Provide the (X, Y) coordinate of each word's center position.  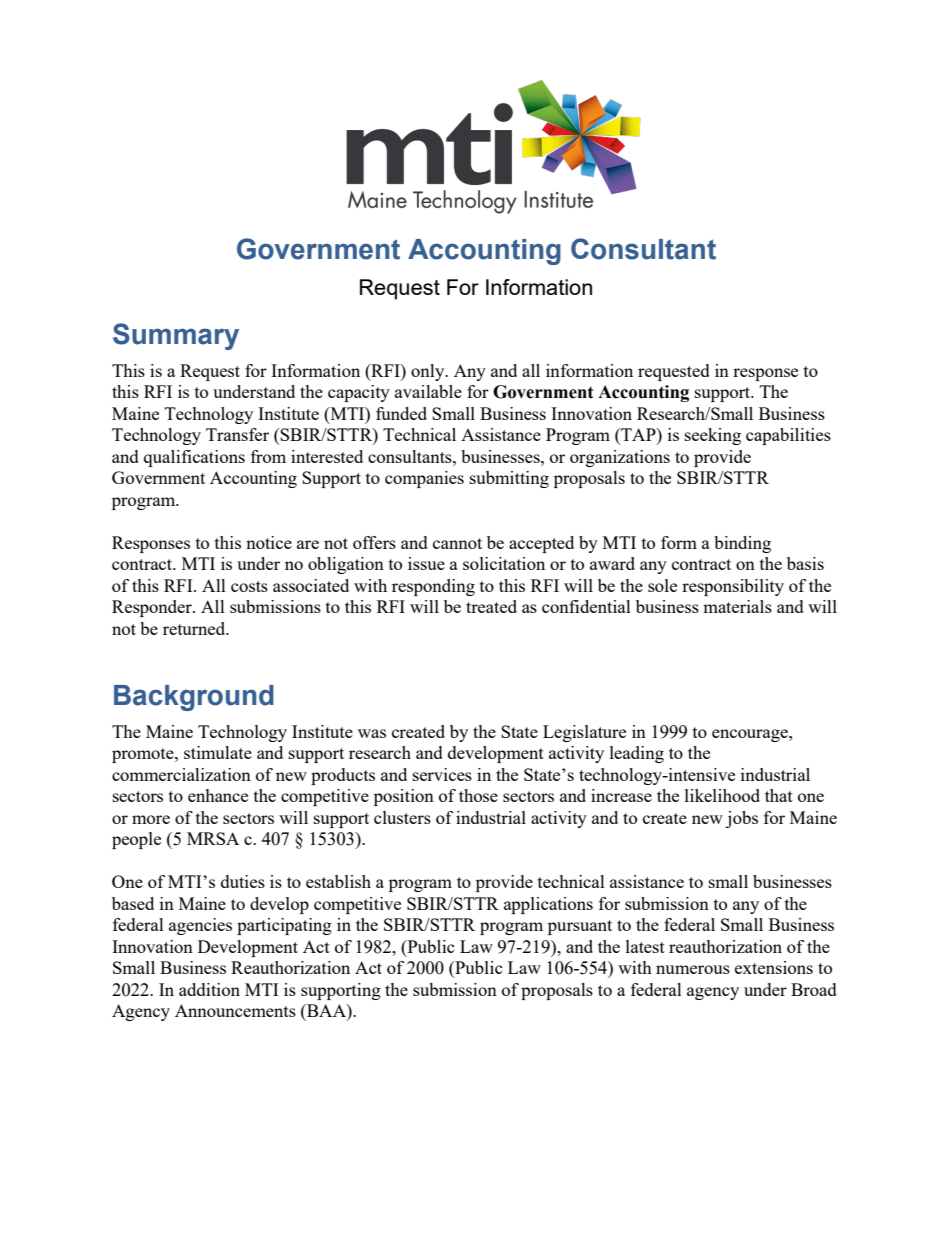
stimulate (218, 752)
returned (195, 628)
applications (548, 905)
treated (491, 606)
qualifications (194, 458)
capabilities (788, 436)
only (429, 372)
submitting (509, 479)
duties (243, 881)
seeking (713, 436)
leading (637, 754)
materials (737, 606)
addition (209, 989)
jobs (742, 819)
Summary (176, 336)
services (442, 774)
